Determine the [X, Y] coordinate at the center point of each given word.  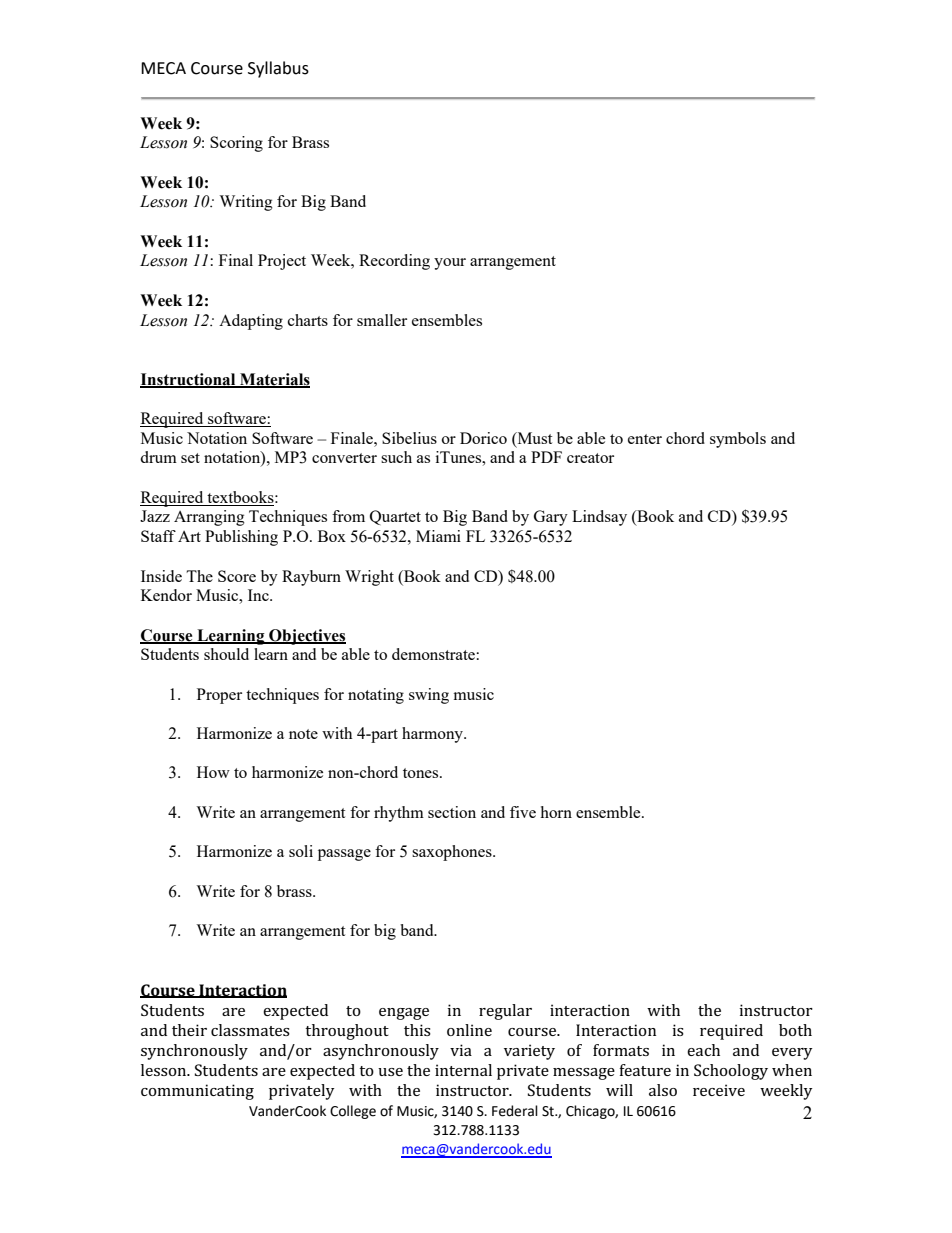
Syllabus [278, 69]
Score [237, 576]
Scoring [236, 144]
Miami [438, 536]
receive [719, 1090]
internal [463, 1070]
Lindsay [599, 518]
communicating [197, 1092]
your [450, 264]
